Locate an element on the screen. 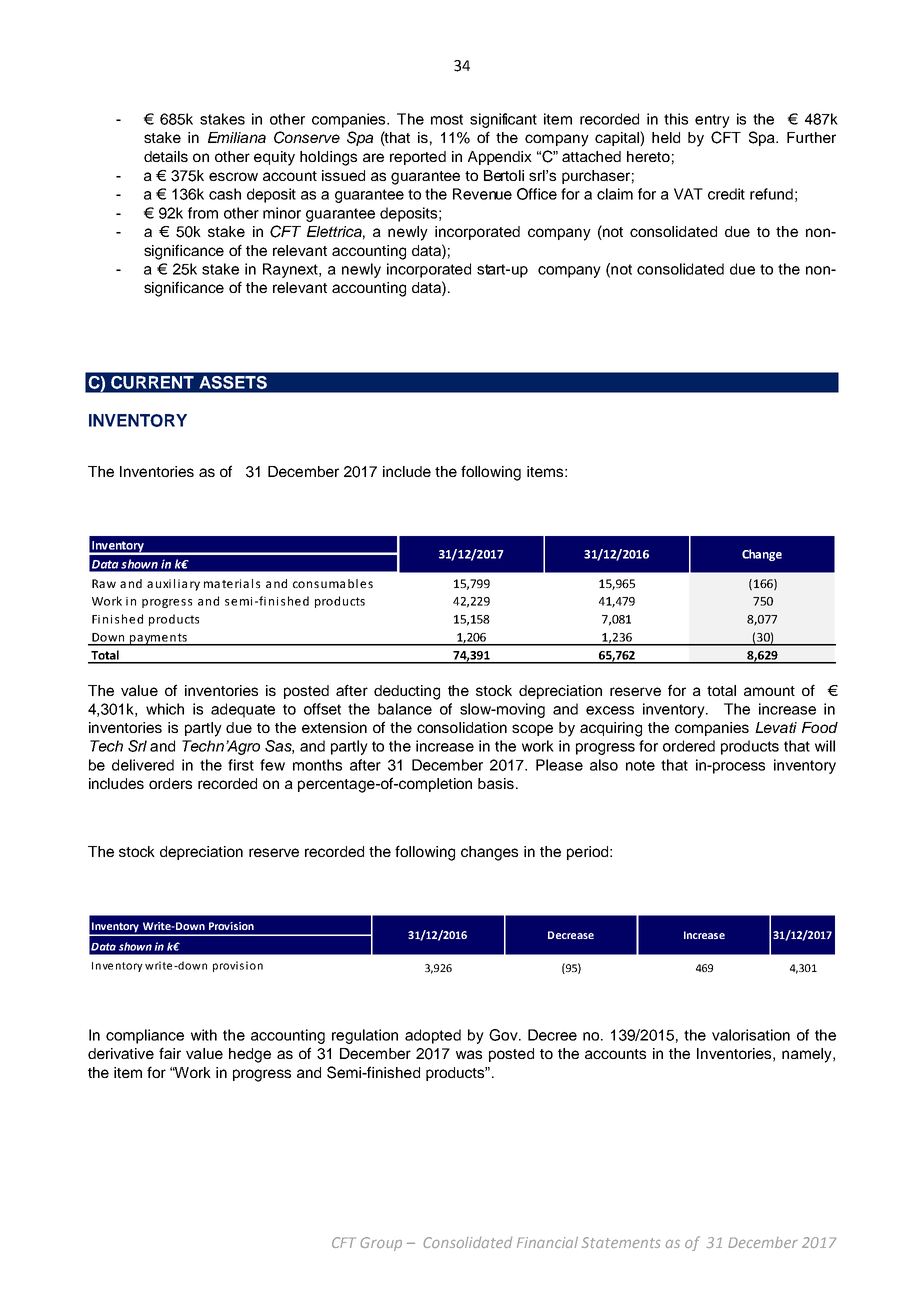 This screenshot has width=924, height=1308. orders is located at coordinates (170, 783).
